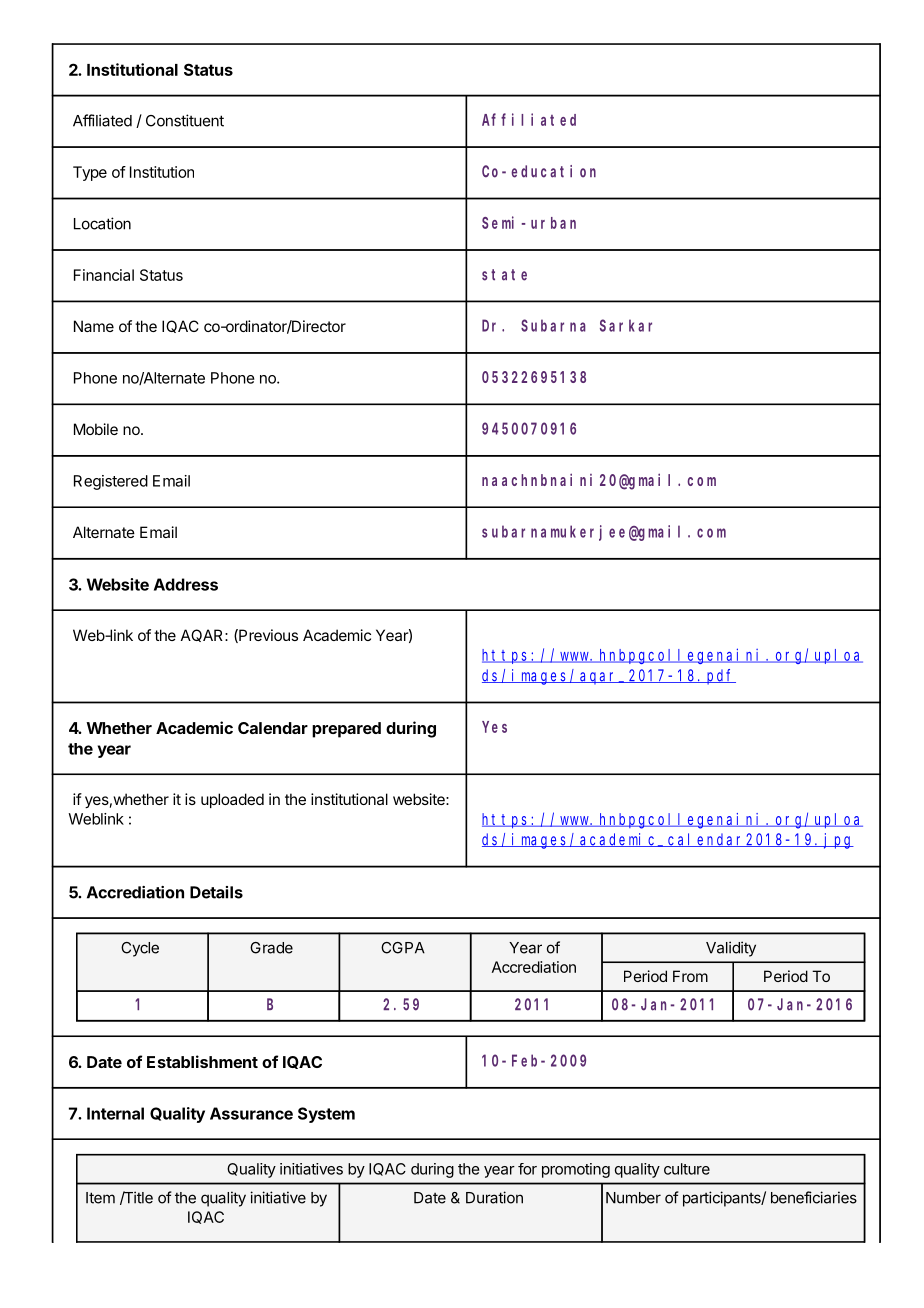 This page has width=924, height=1308. Describe the element at coordinates (100, 1198) in the page. I see `Item` at that location.
